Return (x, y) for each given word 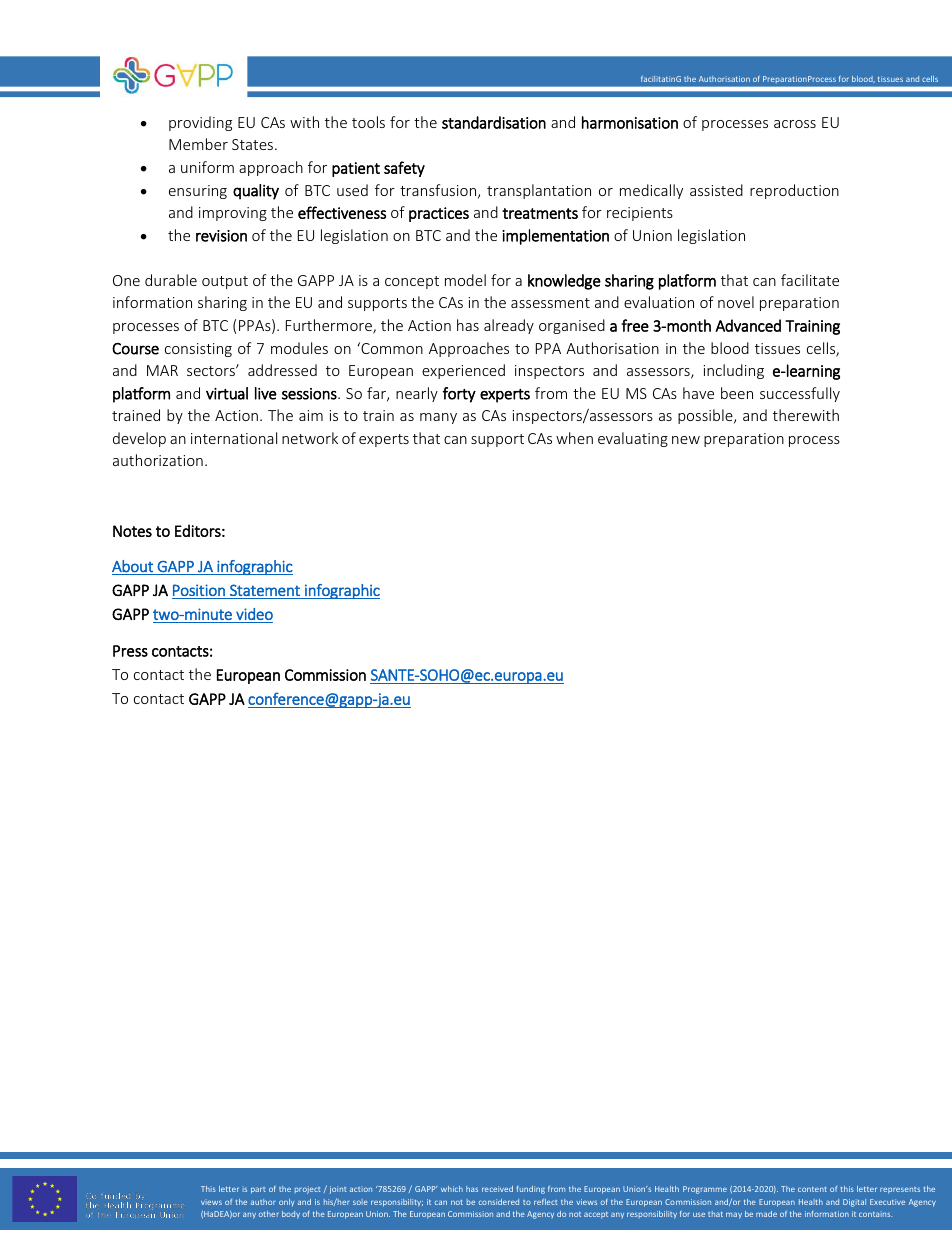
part (258, 1190)
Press (130, 651)
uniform (207, 167)
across (795, 124)
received (497, 1189)
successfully (800, 394)
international (234, 438)
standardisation (494, 122)
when (574, 438)
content (812, 1189)
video (254, 614)
